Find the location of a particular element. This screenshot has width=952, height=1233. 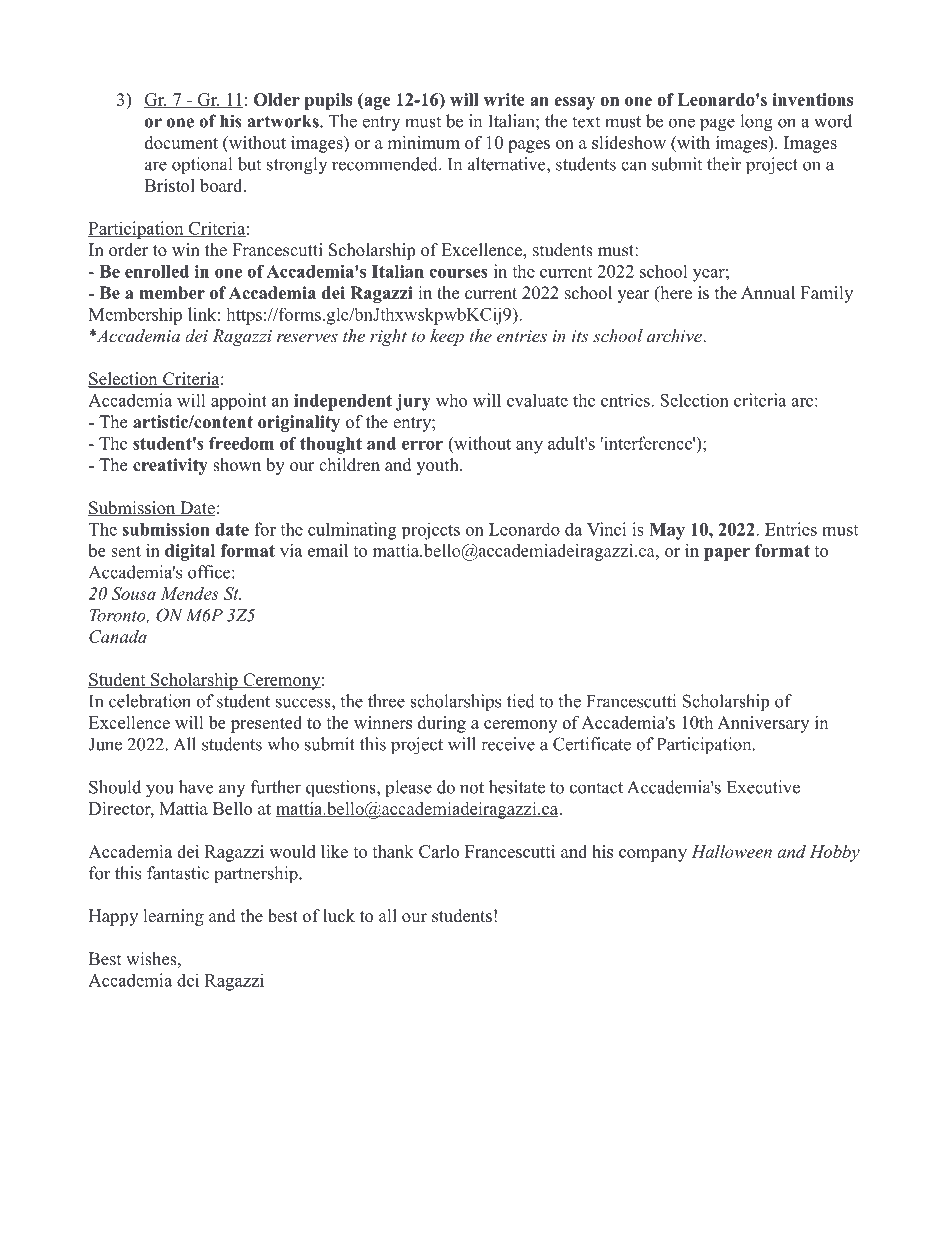

write is located at coordinates (504, 99).
